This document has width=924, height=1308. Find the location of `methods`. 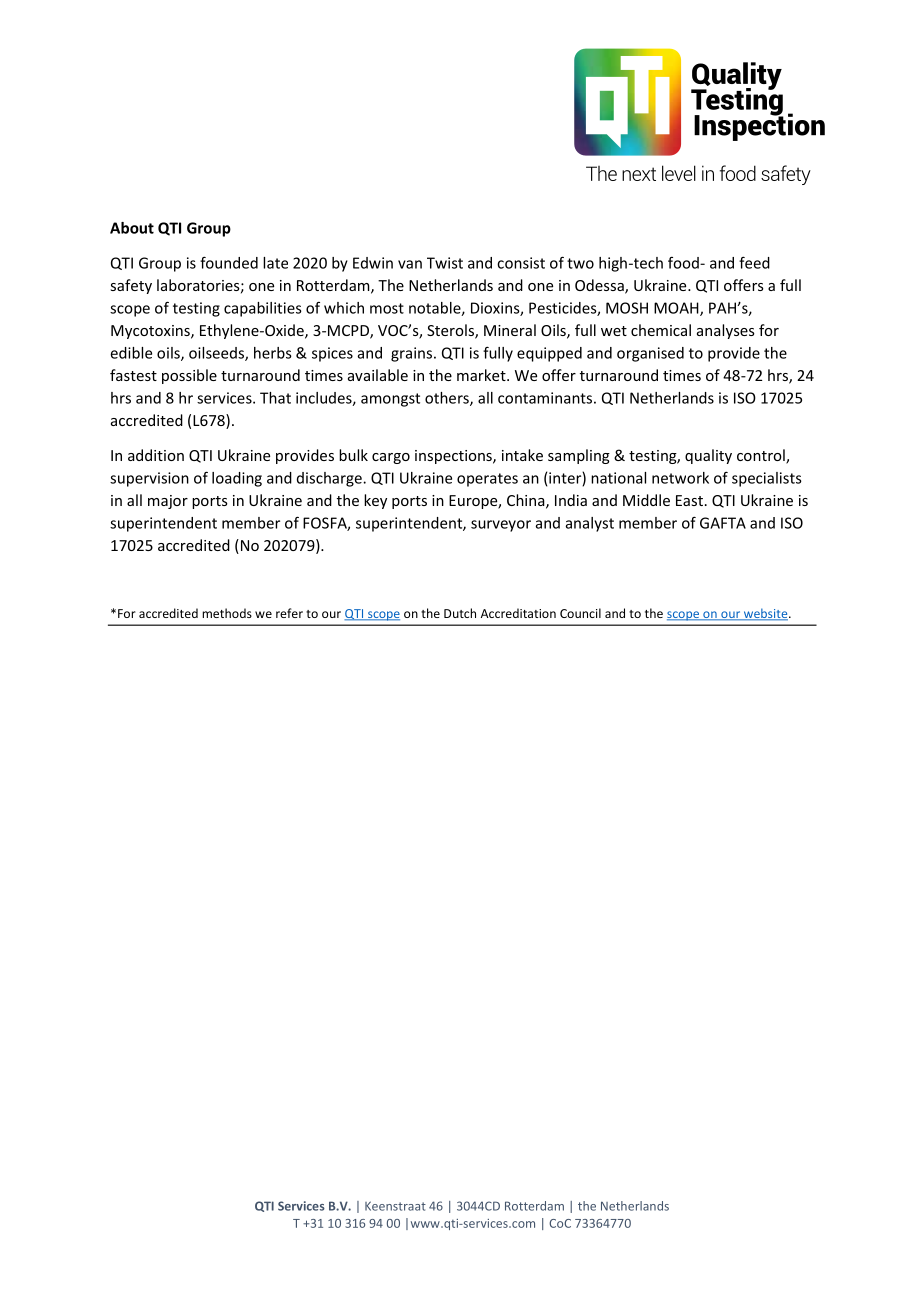

methods is located at coordinates (227, 613).
